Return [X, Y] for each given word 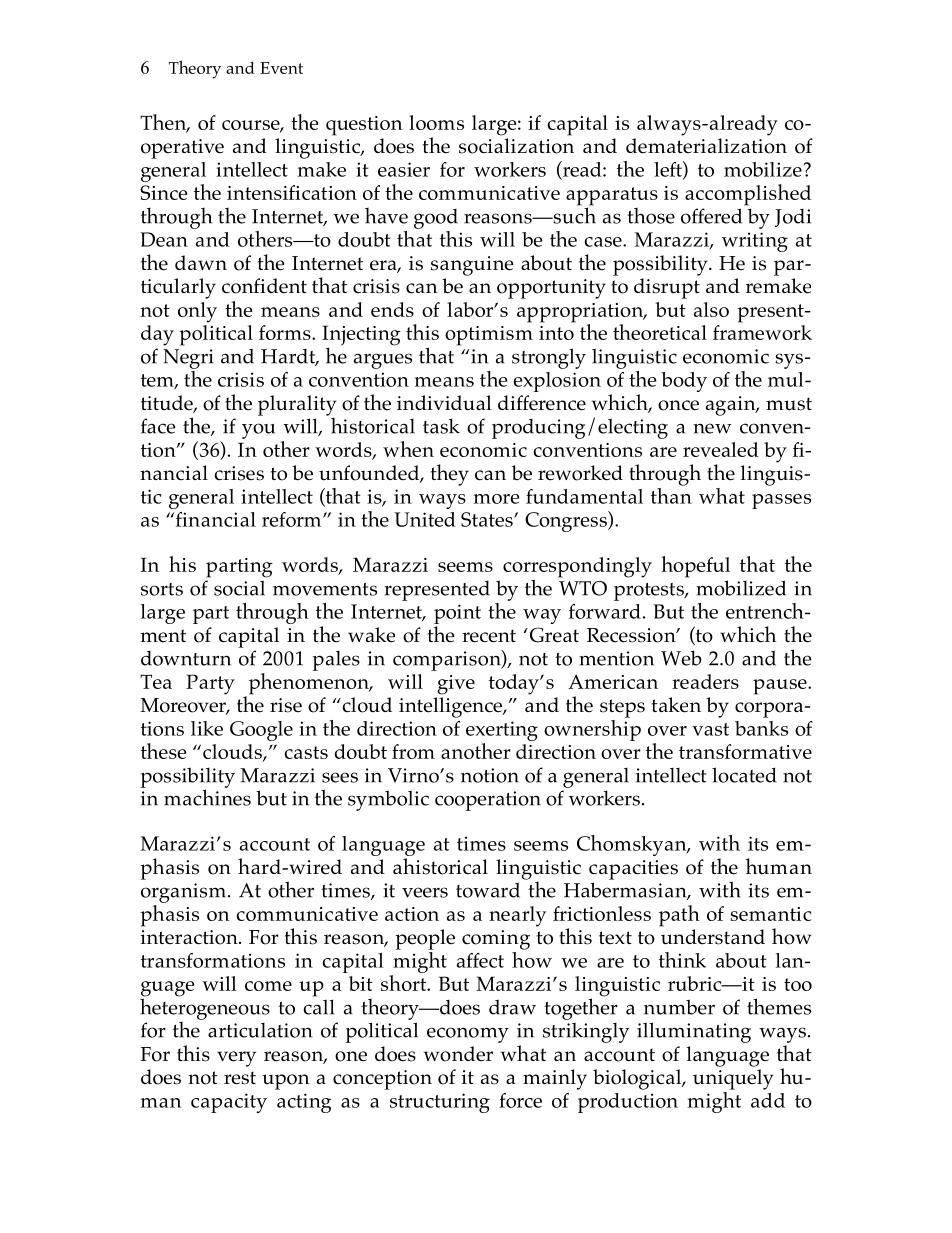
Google [261, 731]
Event [281, 68]
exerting [502, 731]
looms [436, 122]
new [712, 428]
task [441, 426]
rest [240, 1078]
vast [710, 729]
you [258, 431]
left [669, 170]
